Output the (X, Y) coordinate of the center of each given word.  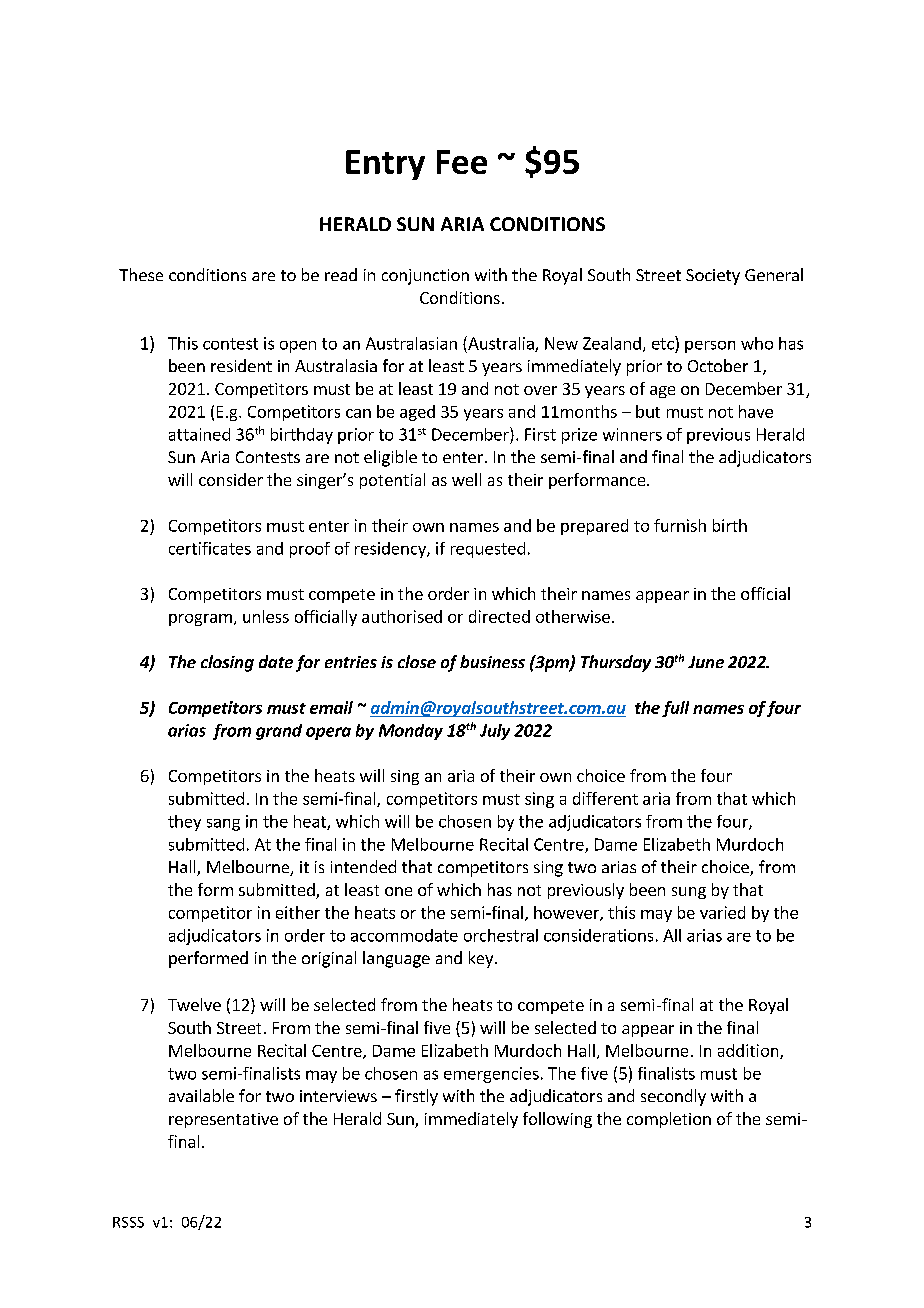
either (298, 912)
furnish (680, 525)
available (201, 1095)
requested (488, 550)
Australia (501, 344)
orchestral (501, 935)
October (718, 365)
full (675, 709)
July (495, 732)
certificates (210, 548)
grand (279, 732)
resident (241, 365)
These (141, 274)
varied (722, 912)
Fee (462, 162)
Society (713, 277)
